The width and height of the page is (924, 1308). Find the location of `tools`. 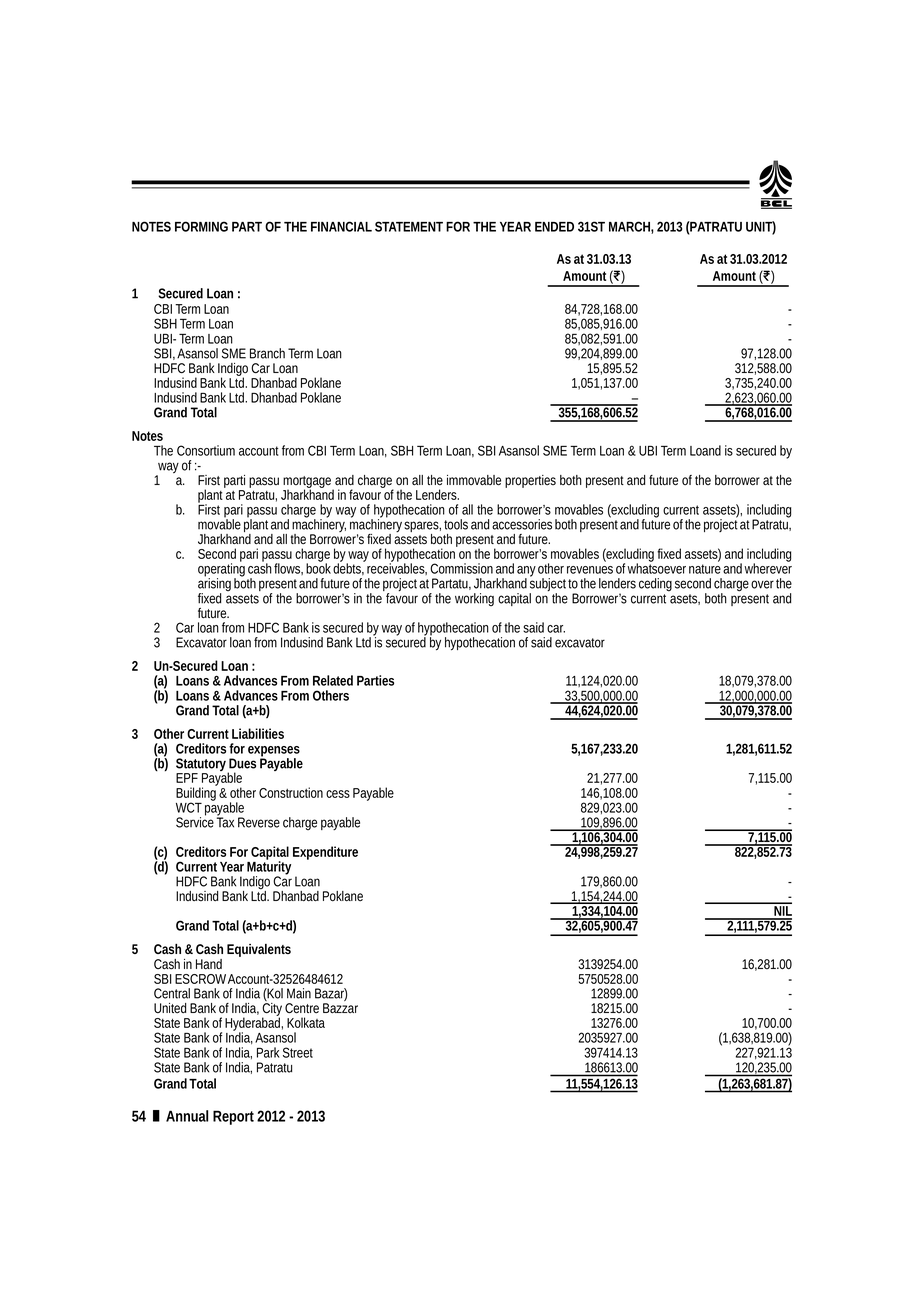

tools is located at coordinates (456, 524).
